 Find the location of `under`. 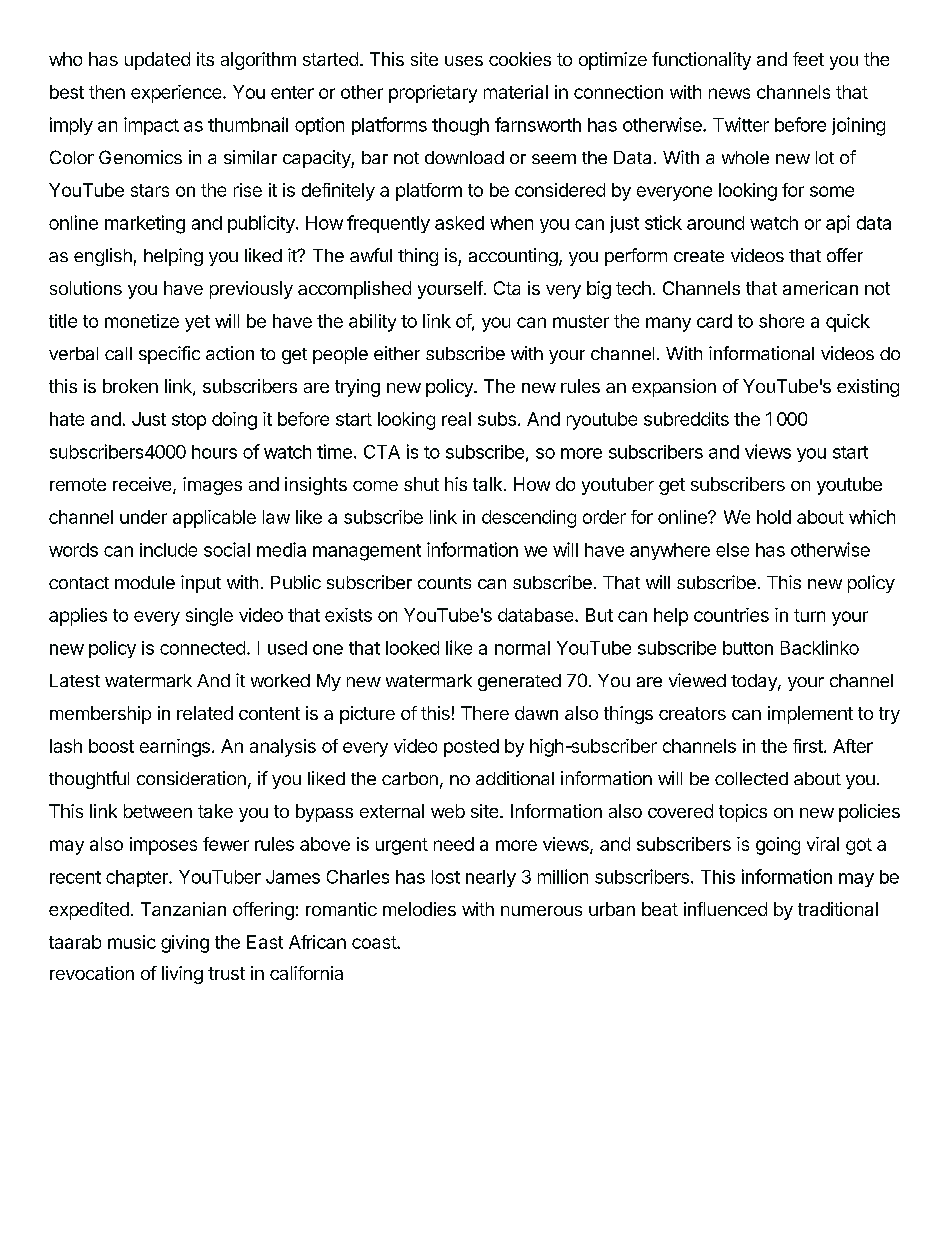

under is located at coordinates (143, 517).
